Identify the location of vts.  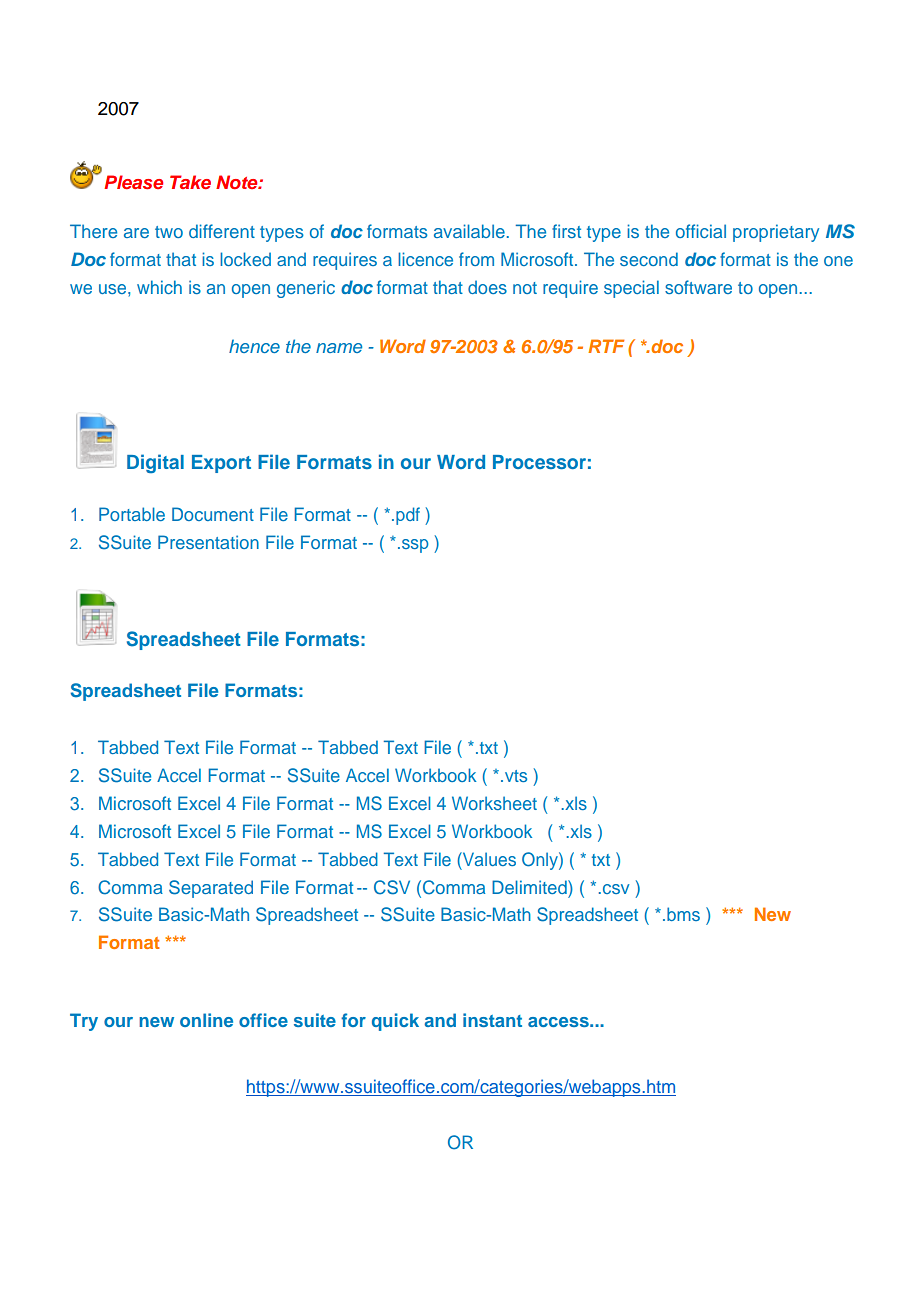
(514, 776).
